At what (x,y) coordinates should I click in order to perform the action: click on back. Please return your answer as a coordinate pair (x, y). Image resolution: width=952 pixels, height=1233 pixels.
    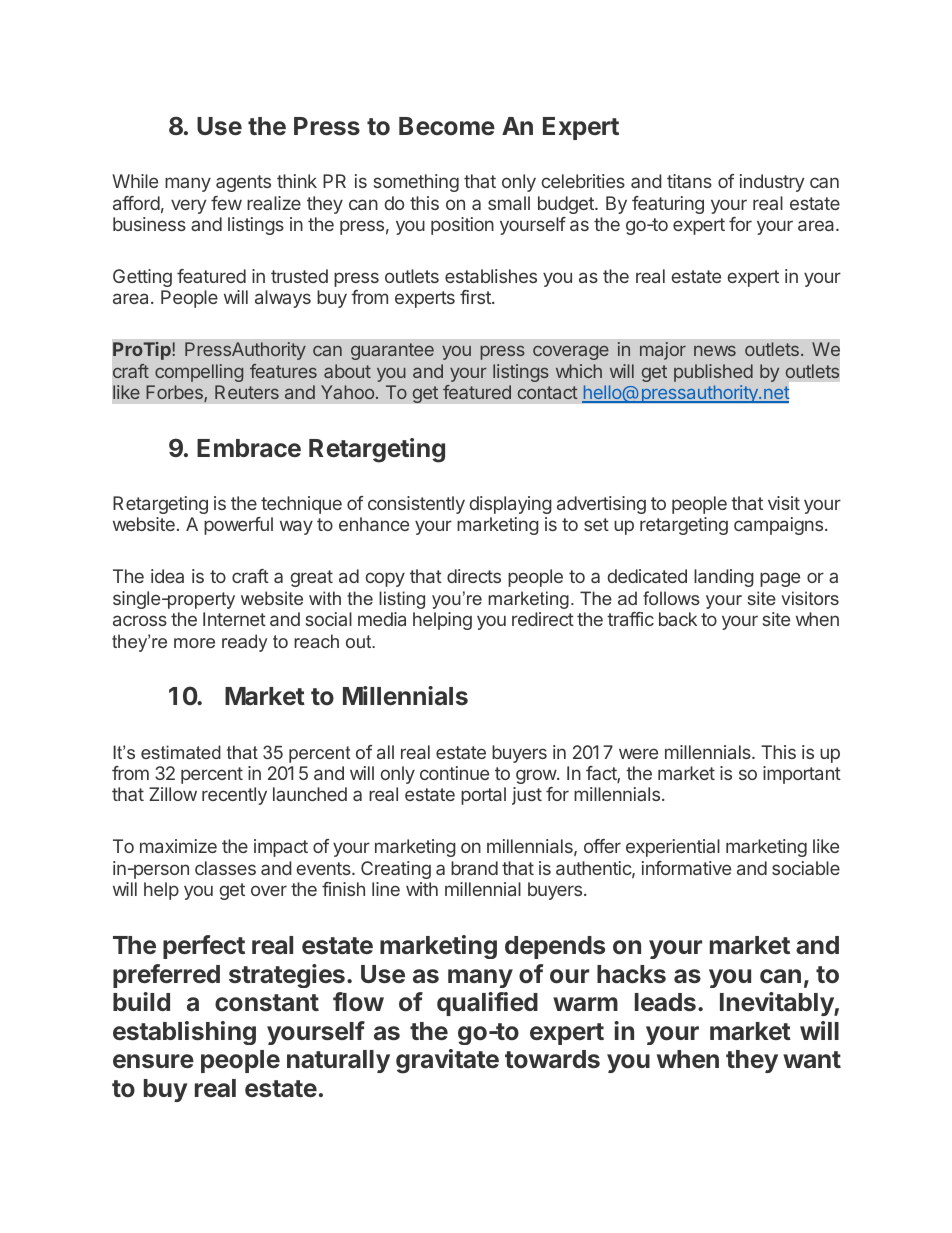
    Looking at the image, I should click on (678, 619).
